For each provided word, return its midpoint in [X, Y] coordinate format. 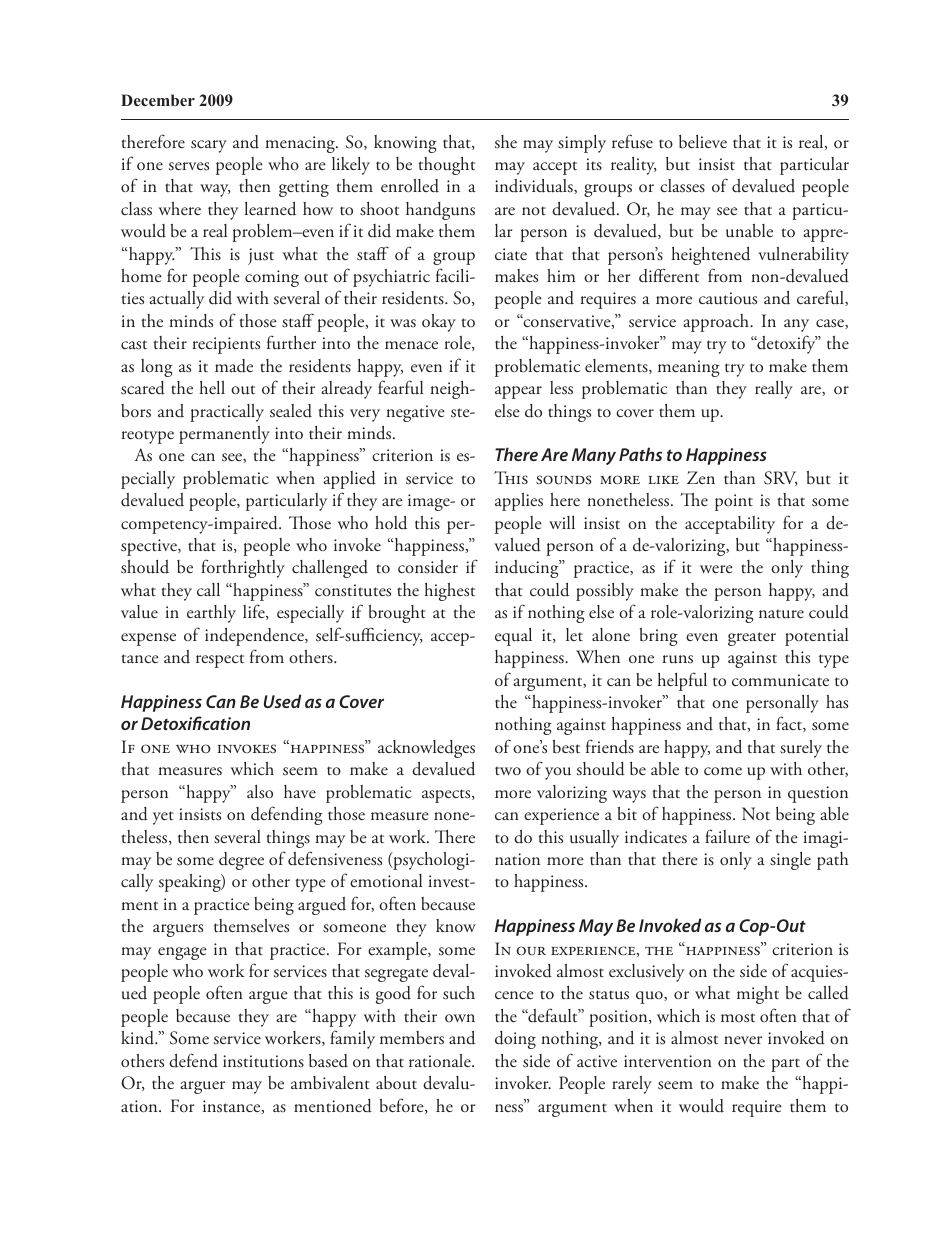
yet [163, 818]
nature [781, 614]
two [508, 771]
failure [727, 836]
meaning [689, 368]
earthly [211, 614]
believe [703, 142]
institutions [263, 1061]
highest [449, 592]
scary [209, 146]
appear [518, 392]
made [234, 366]
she [506, 141]
